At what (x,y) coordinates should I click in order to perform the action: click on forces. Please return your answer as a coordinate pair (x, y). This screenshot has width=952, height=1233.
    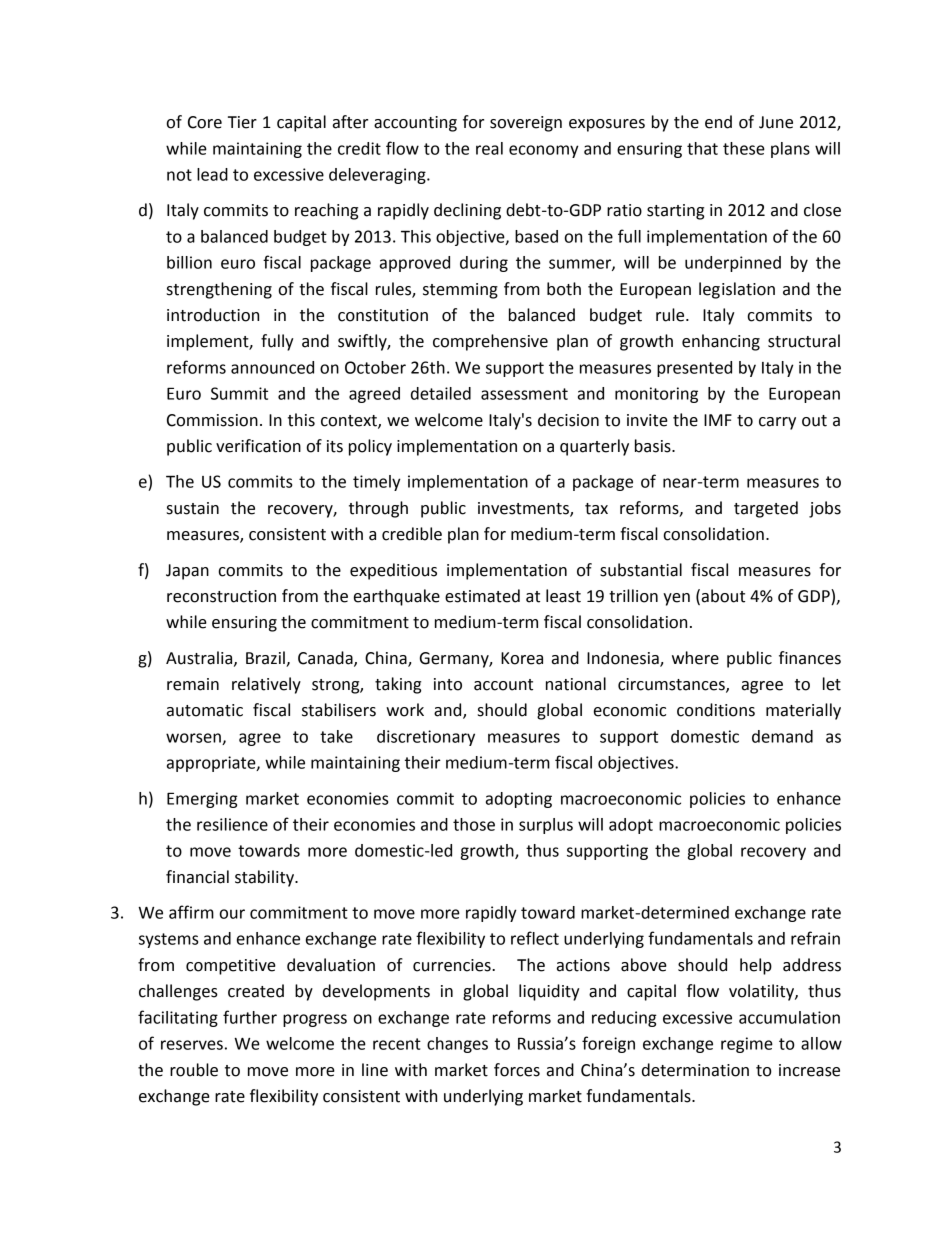
    Looking at the image, I should click on (517, 1070).
